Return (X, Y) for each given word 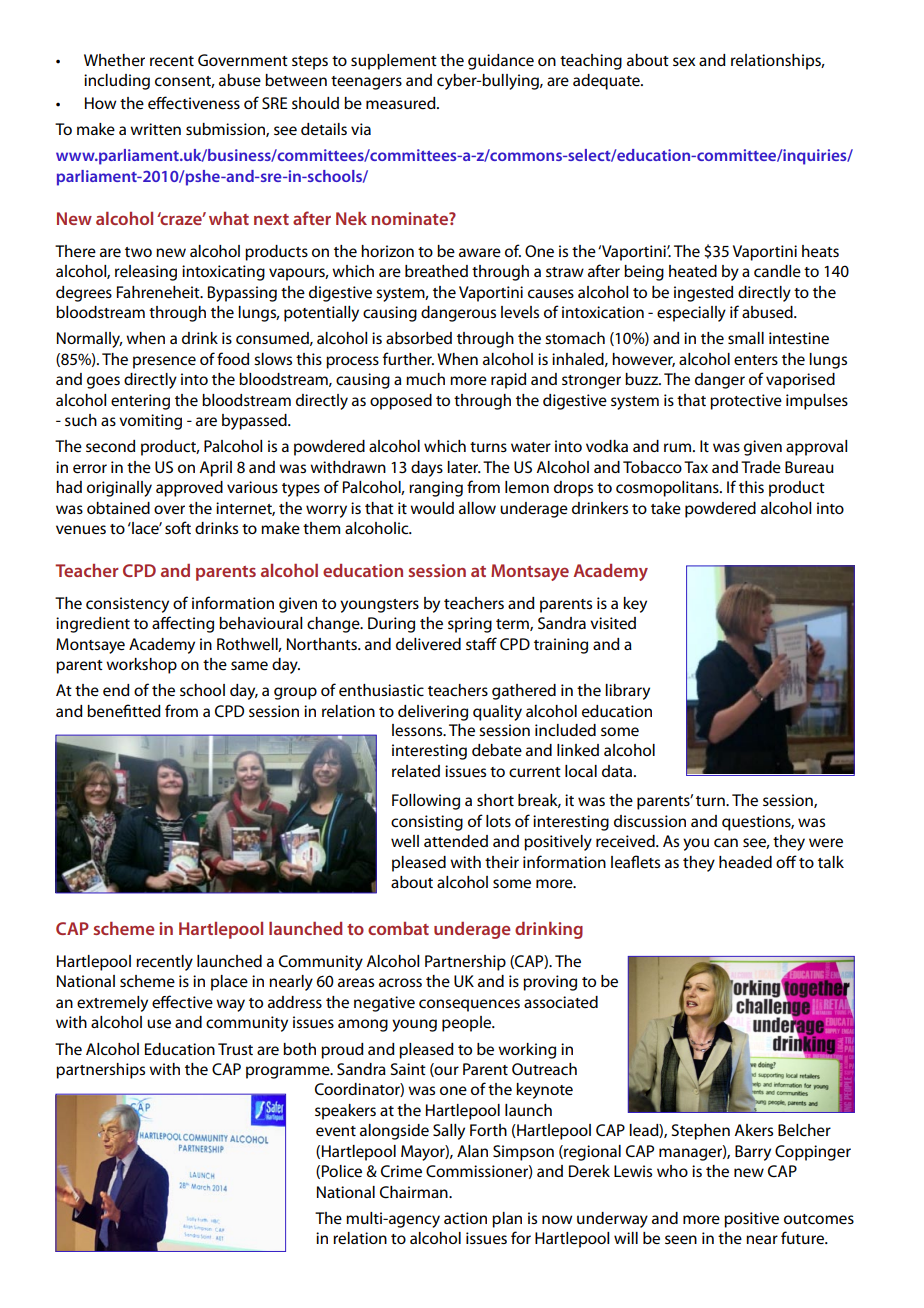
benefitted (124, 711)
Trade (761, 467)
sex (684, 61)
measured (402, 103)
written (155, 129)
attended (456, 841)
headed (745, 862)
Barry (753, 1153)
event (336, 1131)
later (464, 467)
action (465, 1218)
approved (189, 489)
